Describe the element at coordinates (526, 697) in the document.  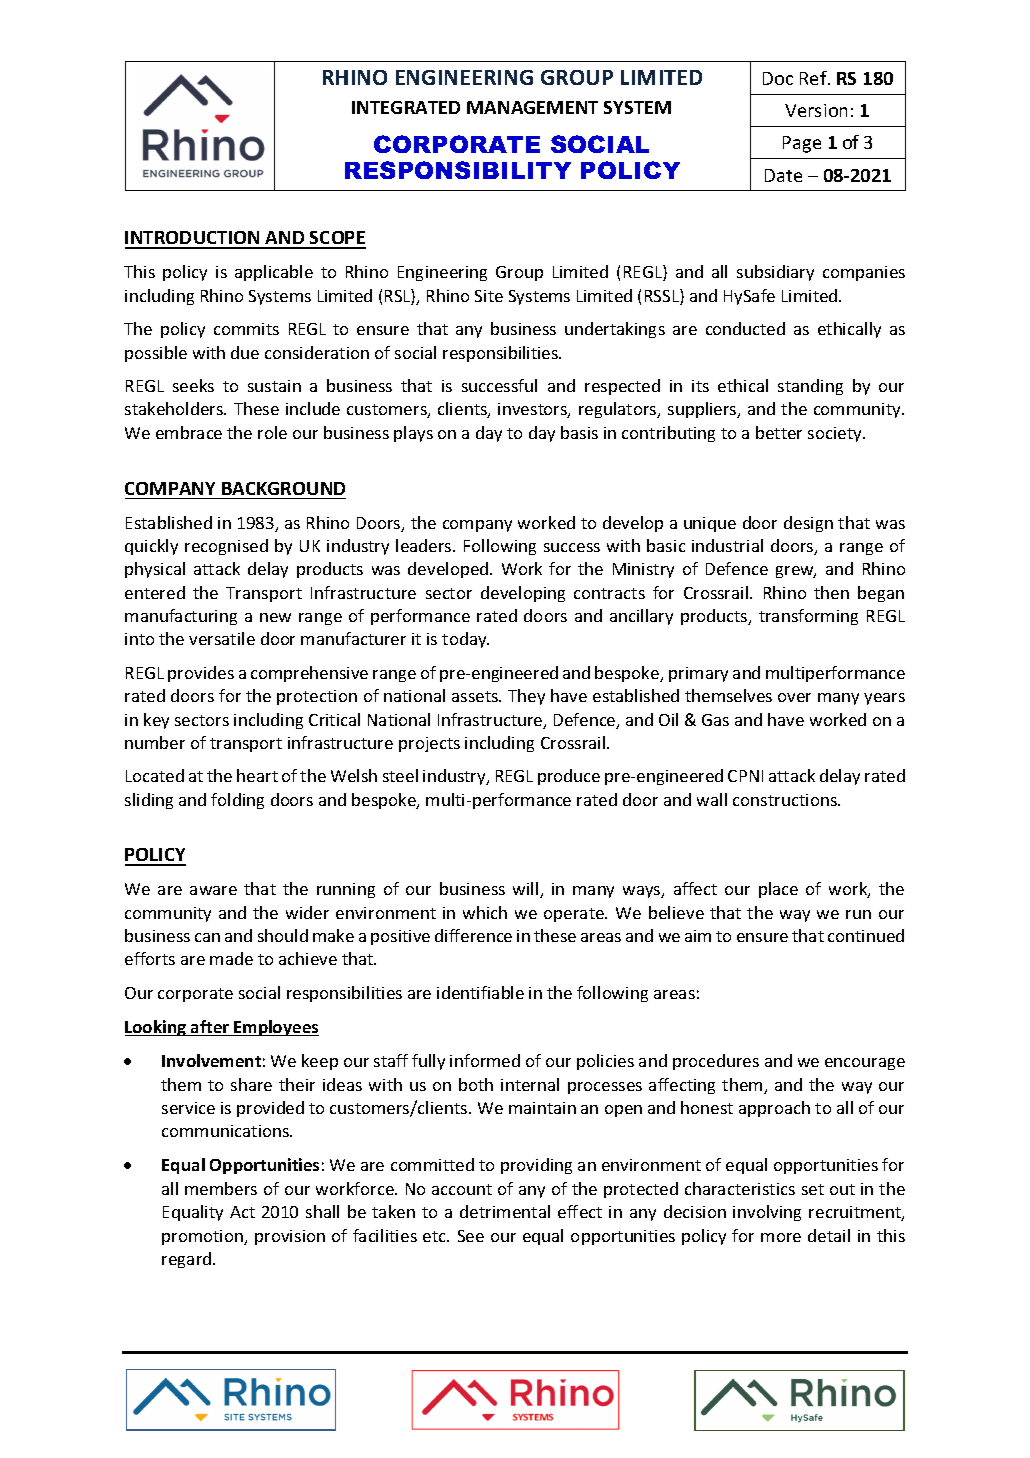
I see `They` at that location.
